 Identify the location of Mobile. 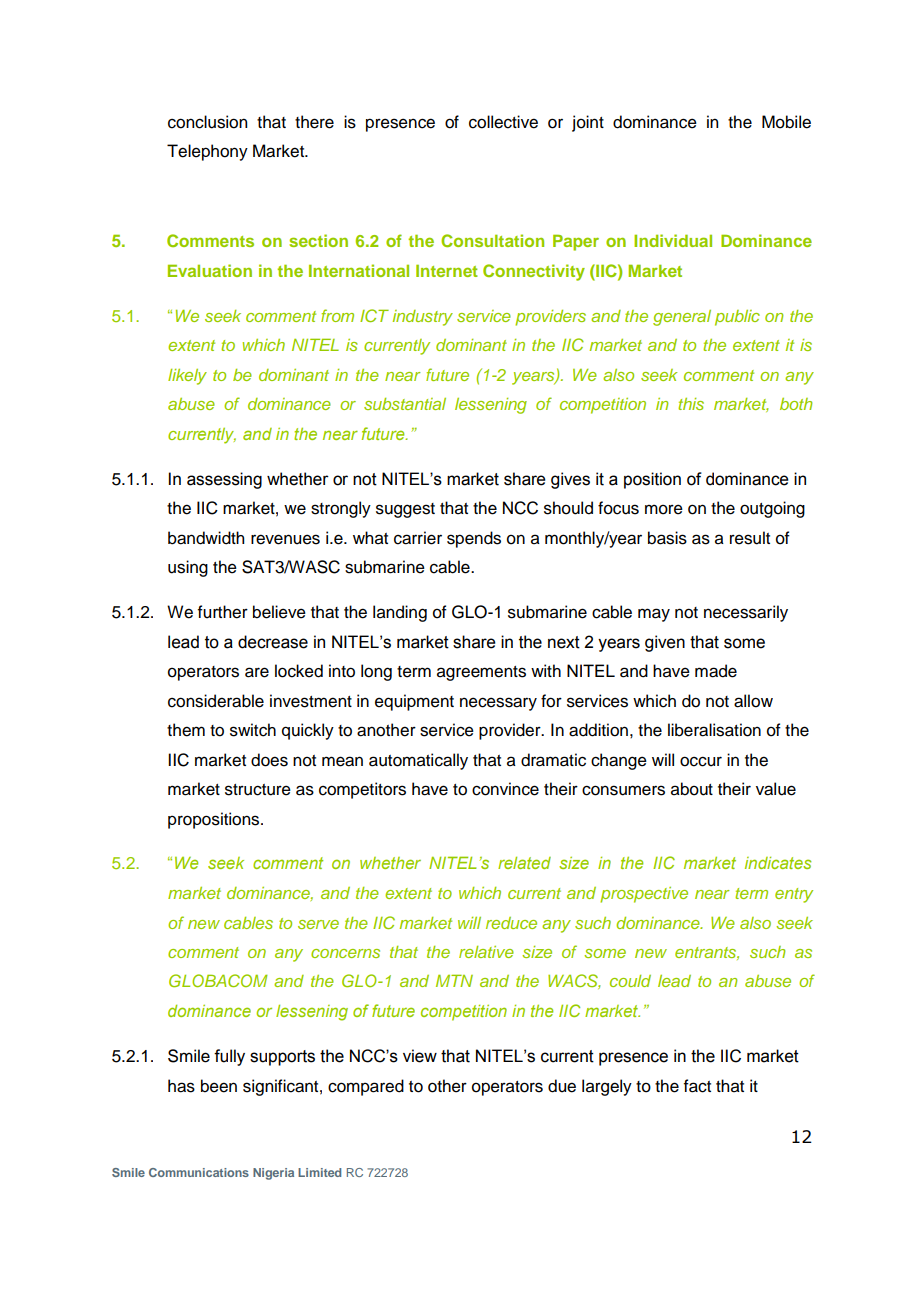
(786, 122).
